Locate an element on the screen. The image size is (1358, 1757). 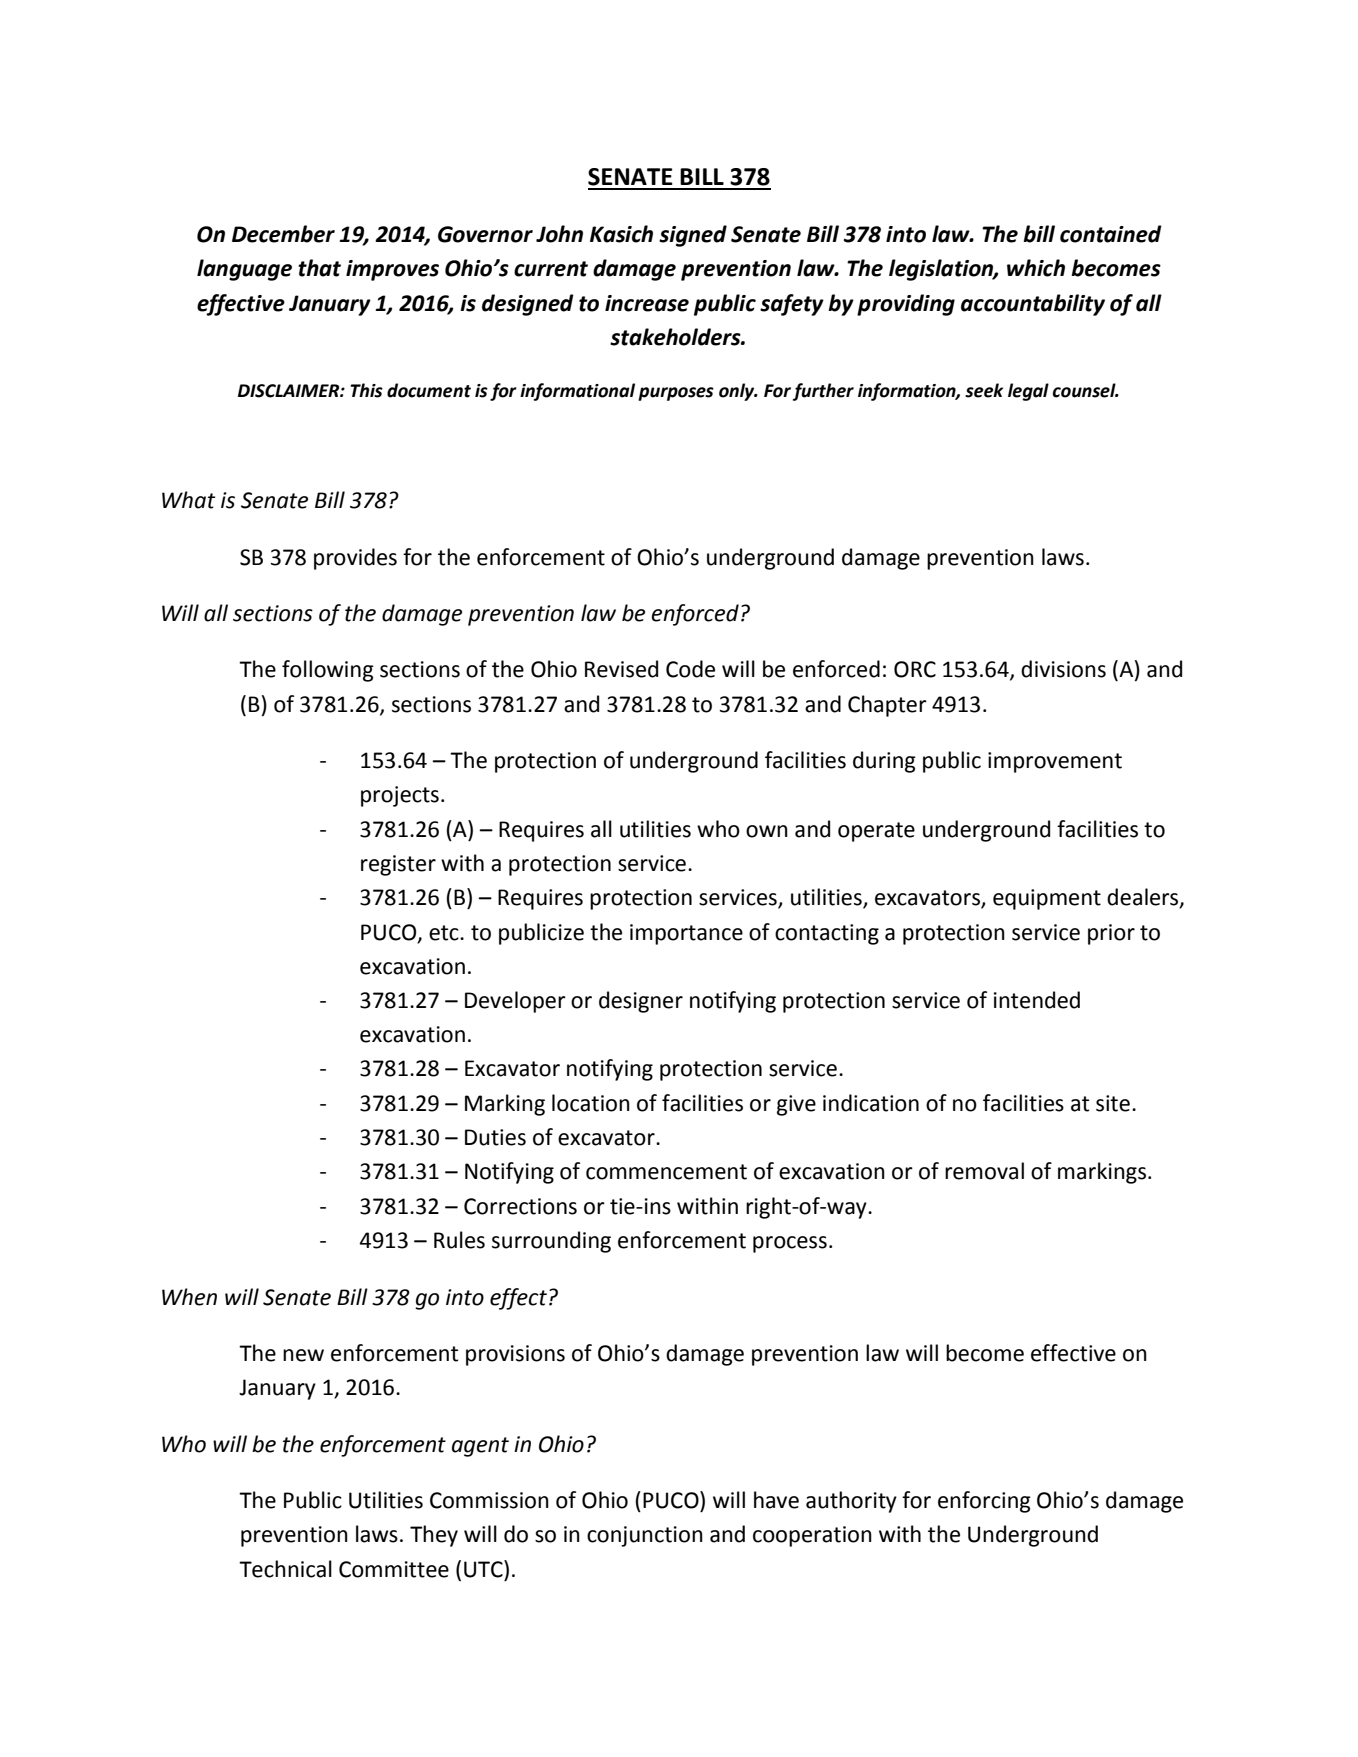
removal is located at coordinates (984, 1171).
